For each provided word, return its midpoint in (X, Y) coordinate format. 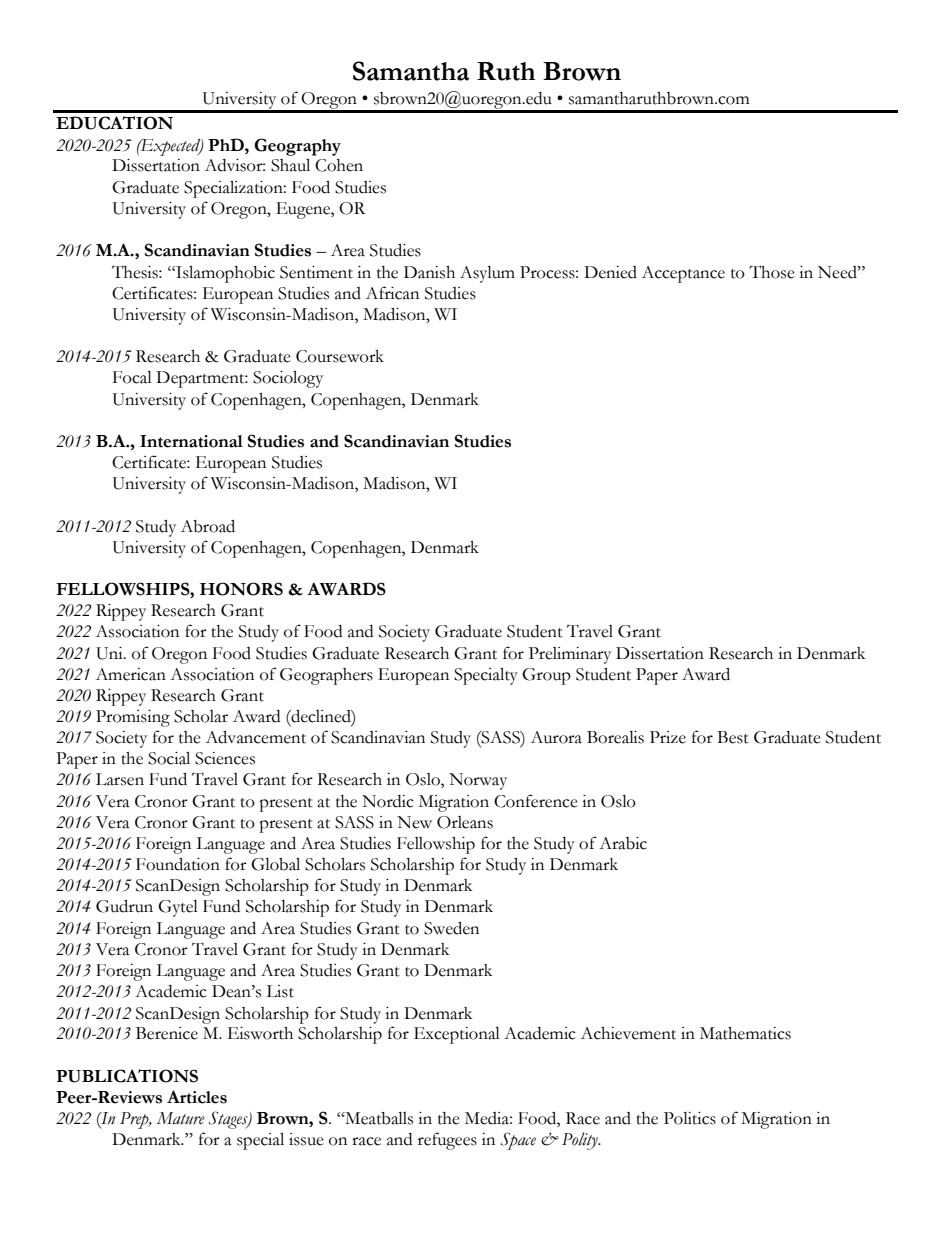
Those (772, 272)
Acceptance (683, 274)
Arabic (623, 843)
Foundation (178, 864)
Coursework (340, 356)
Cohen (339, 165)
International (191, 441)
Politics (690, 1118)
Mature (181, 1118)
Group (546, 676)
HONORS (241, 589)
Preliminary (570, 655)
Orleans (465, 822)
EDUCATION (114, 123)
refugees (447, 1141)
